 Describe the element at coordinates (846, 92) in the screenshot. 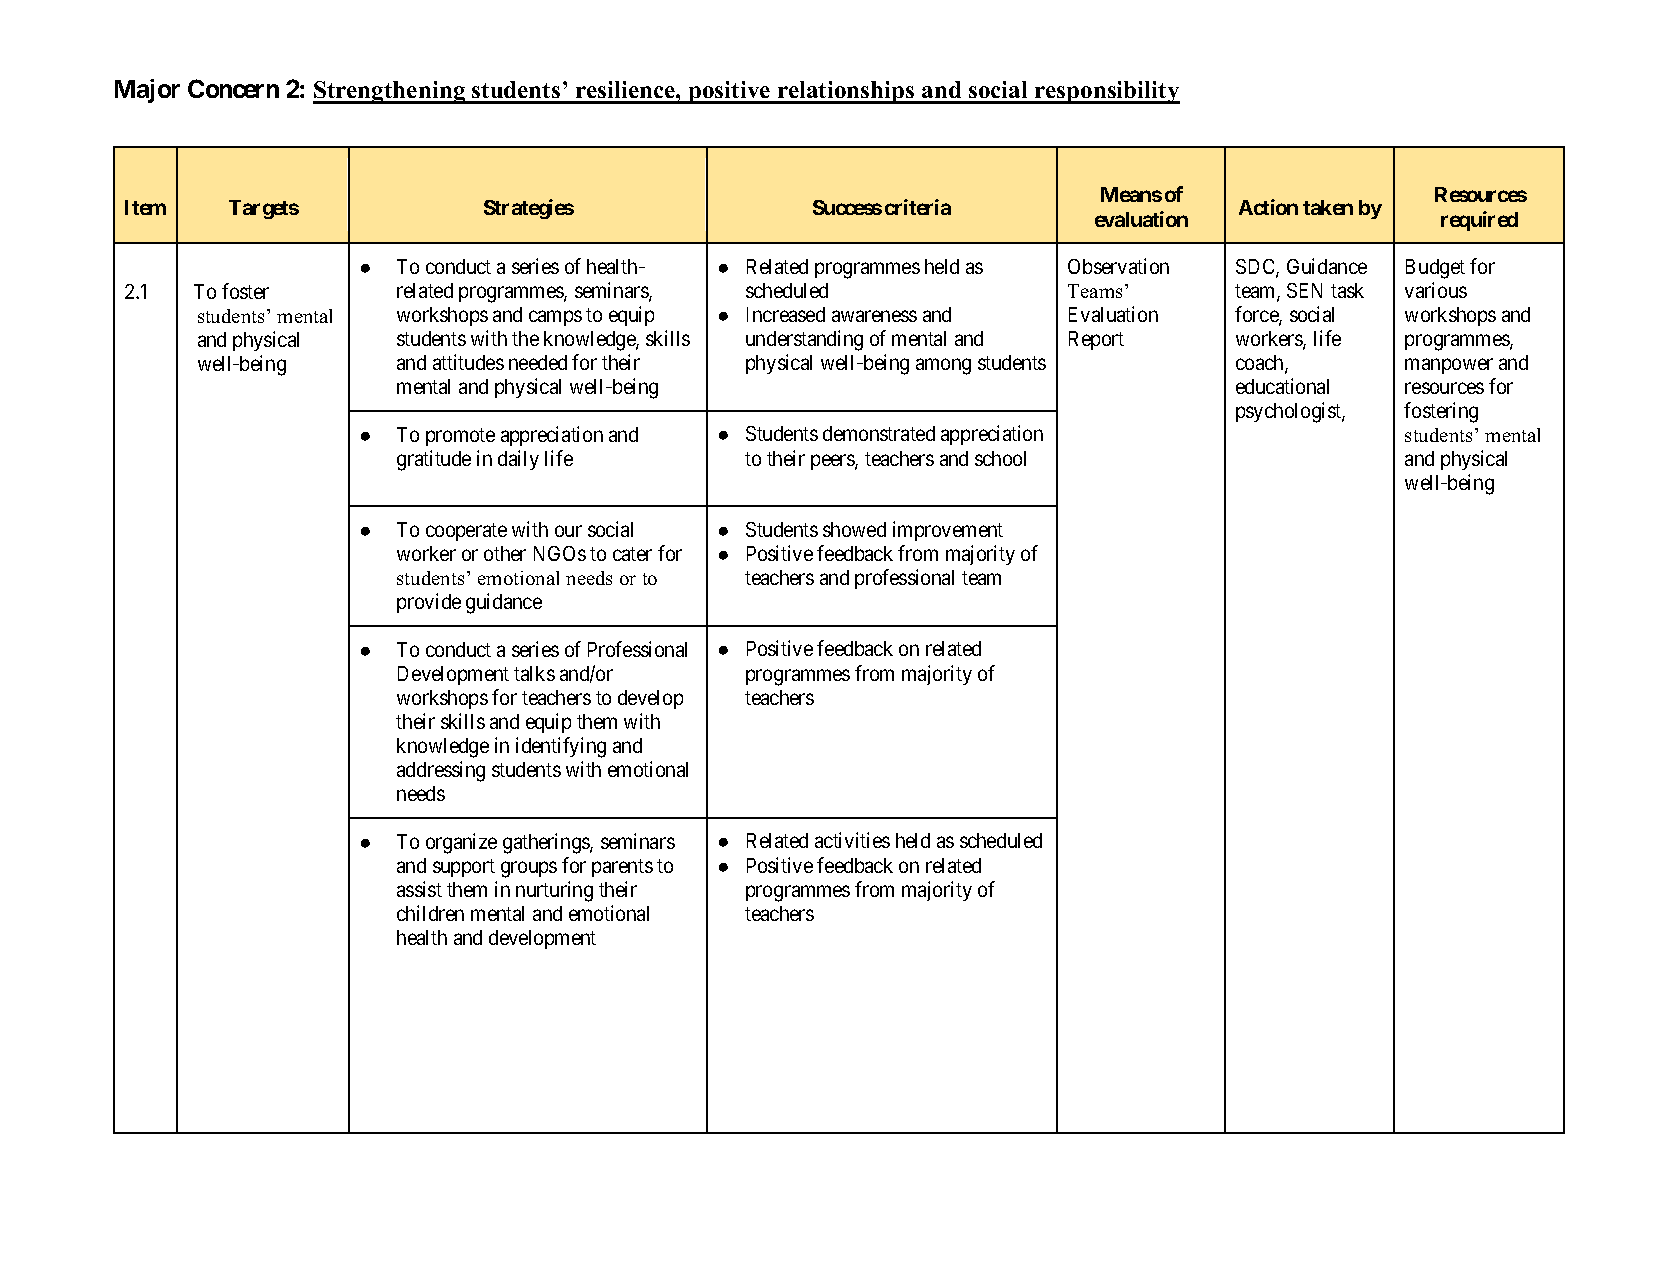

I see `relationships` at that location.
